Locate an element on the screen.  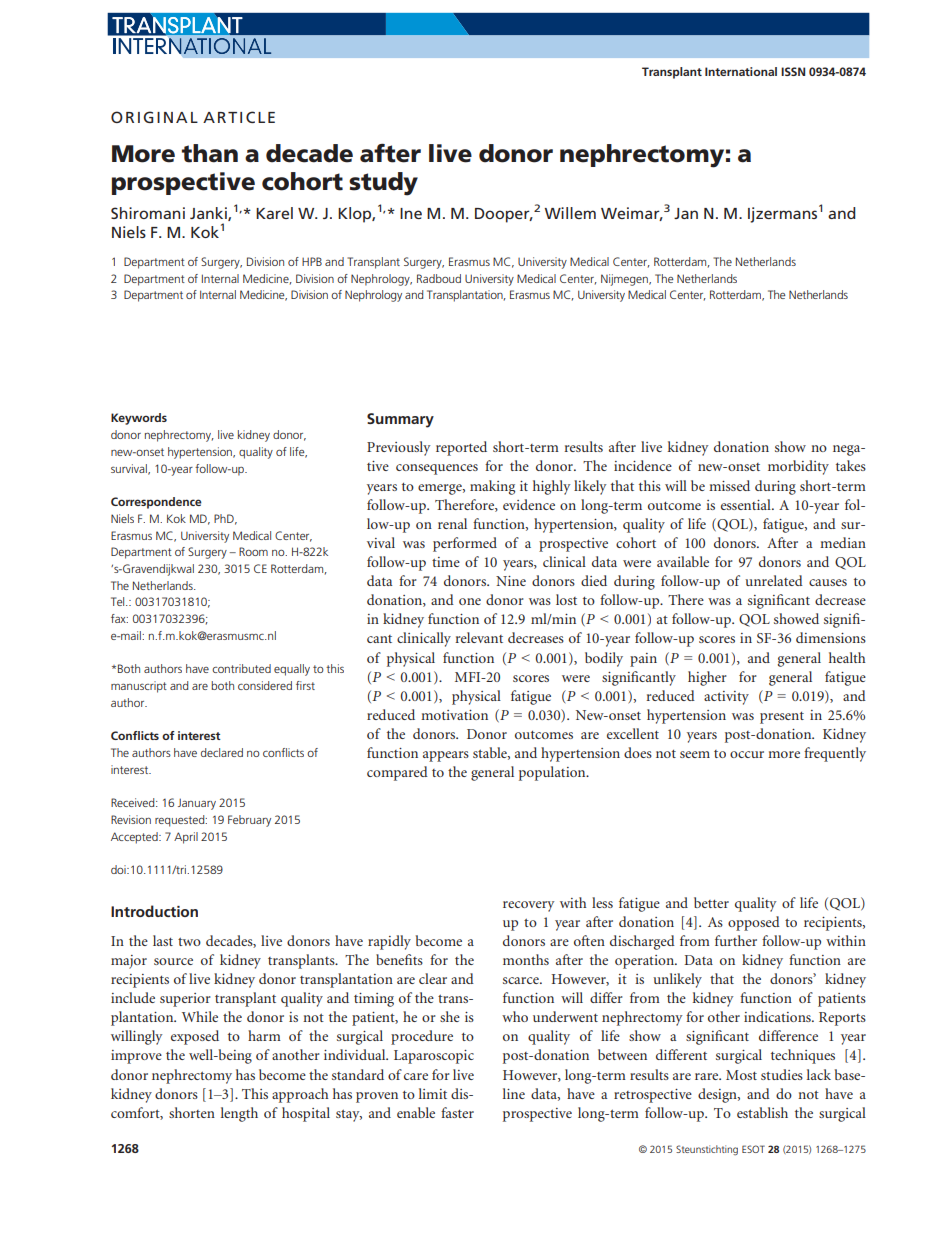
International is located at coordinates (741, 71).
